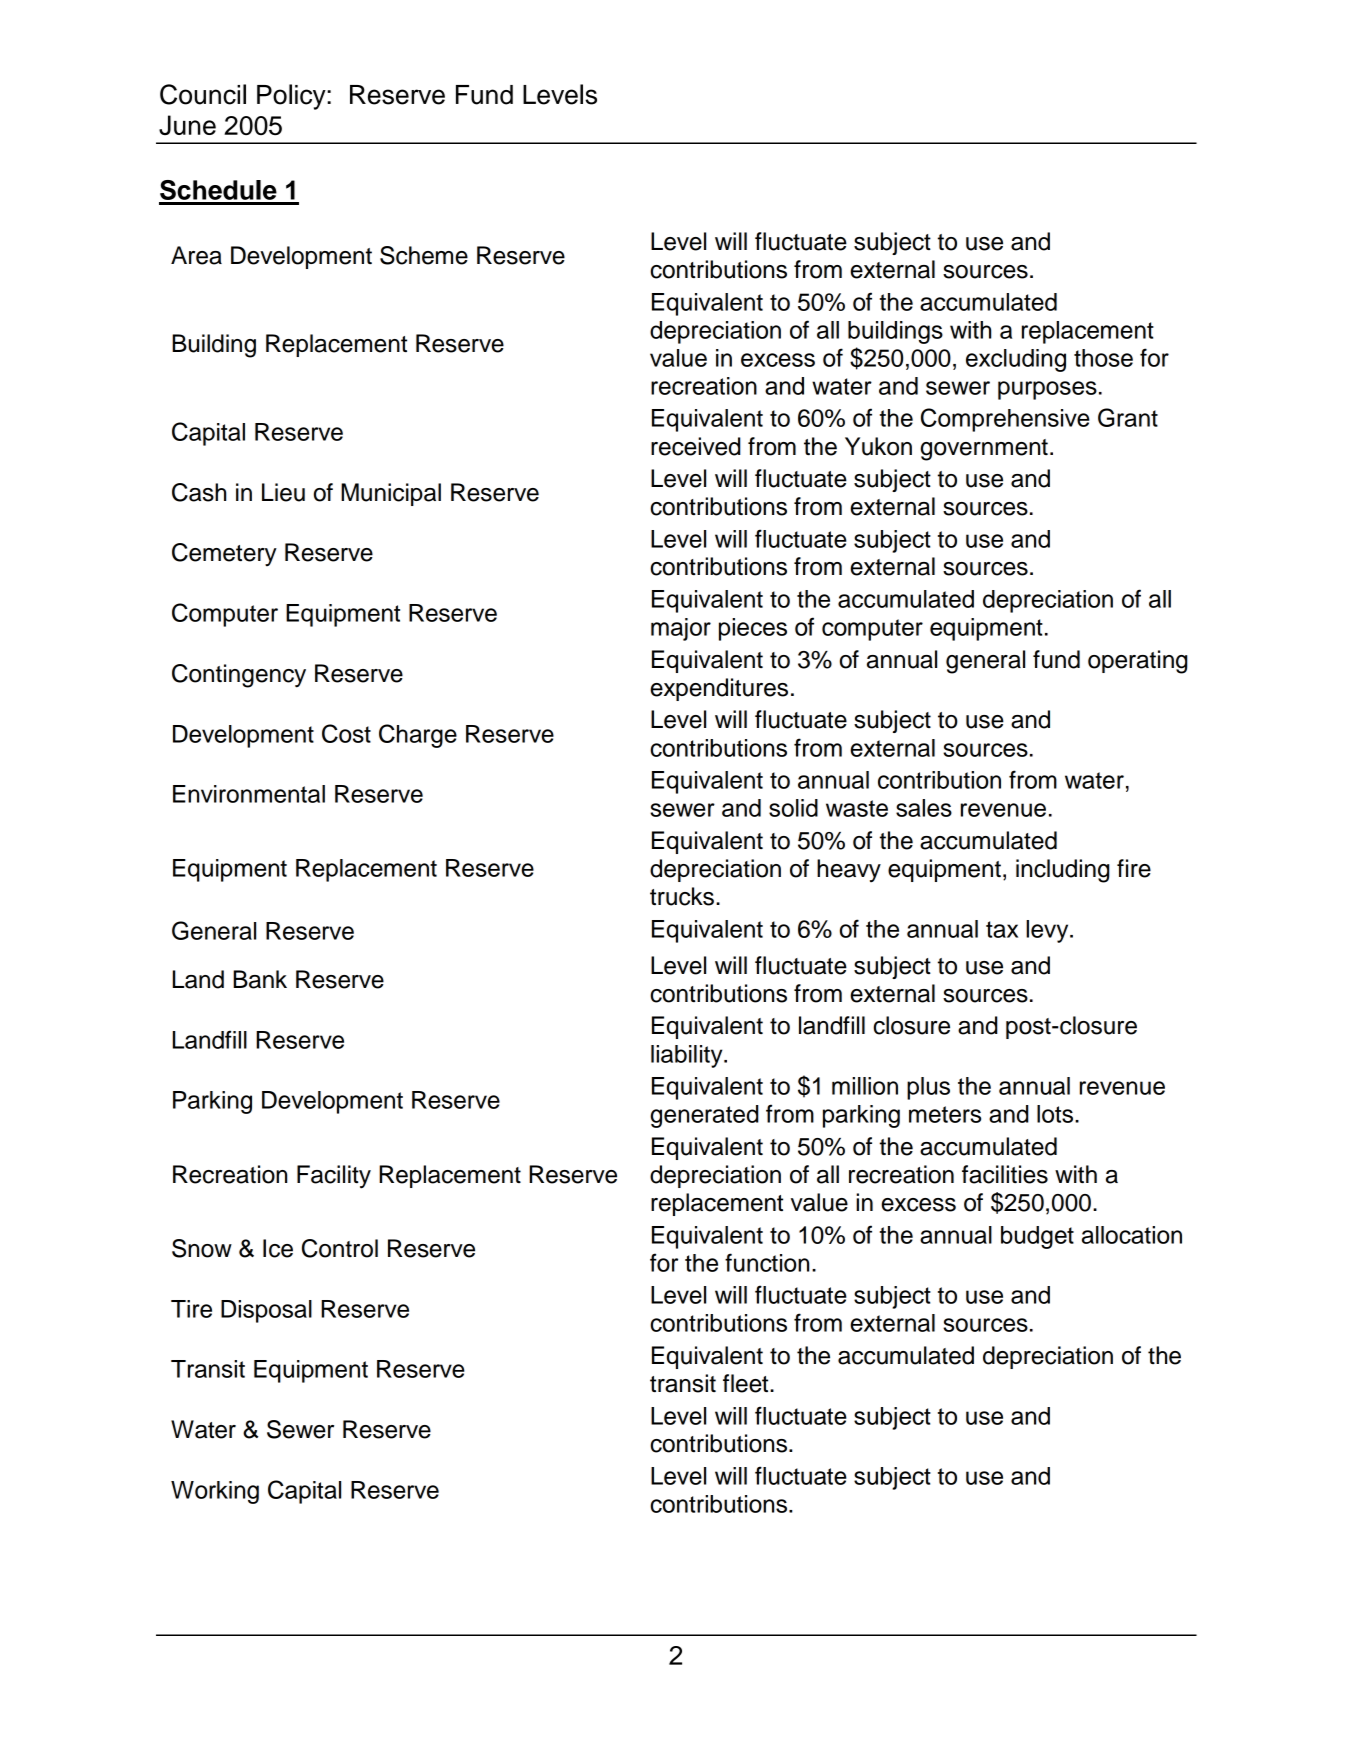  Describe the element at coordinates (283, 492) in the page. I see `Lieu` at that location.
